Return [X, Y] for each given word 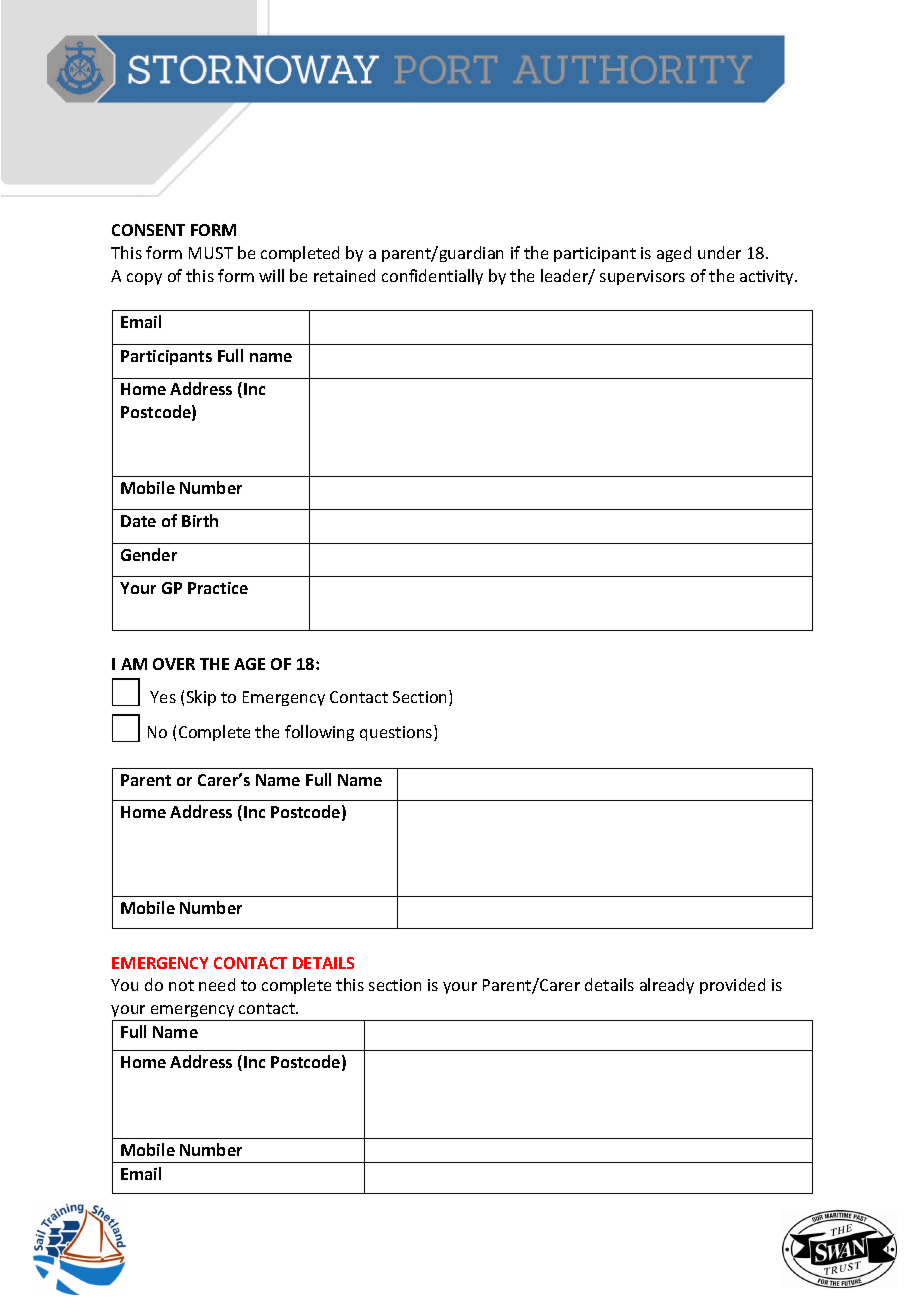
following [319, 733]
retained [344, 275]
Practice [218, 588]
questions [397, 733]
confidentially [432, 277]
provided [732, 986]
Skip [201, 698]
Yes [163, 697]
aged [674, 254]
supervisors [642, 277]
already [667, 986]
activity [768, 277]
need [217, 984]
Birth [200, 520]
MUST [211, 253]
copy [144, 279]
